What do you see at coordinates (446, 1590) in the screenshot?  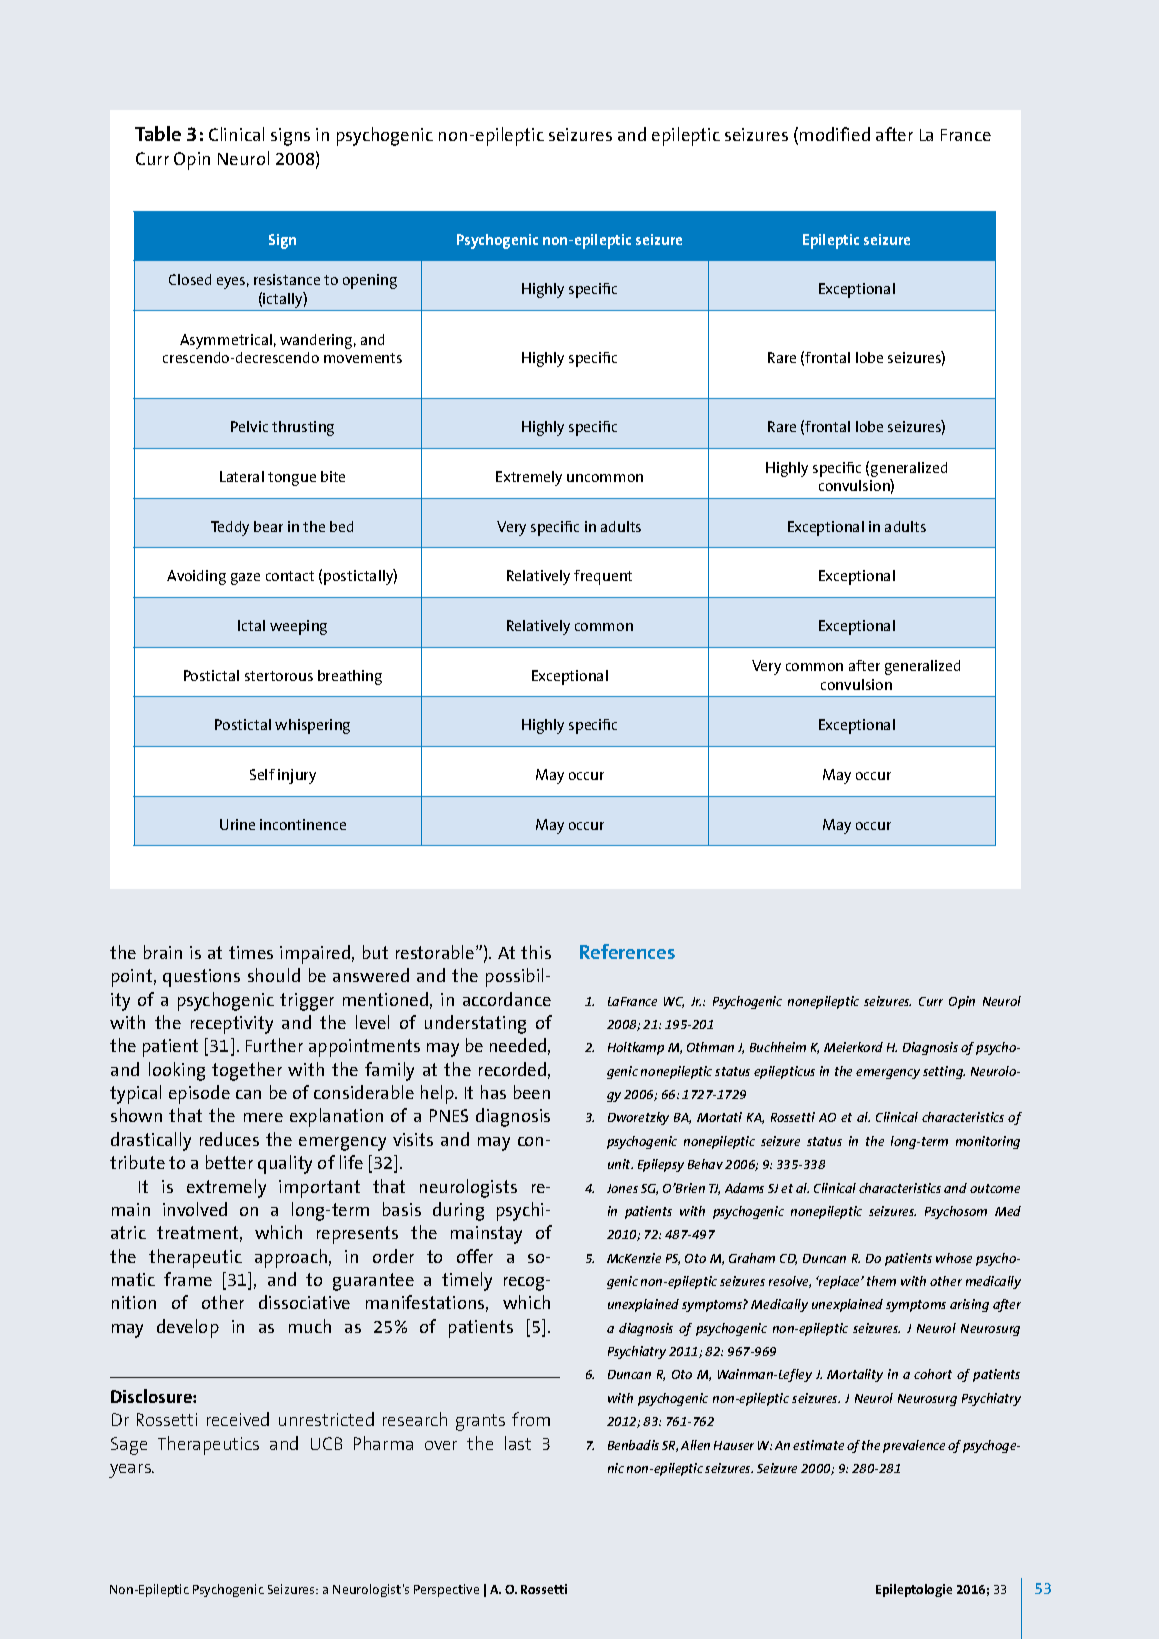 I see `Perspective` at bounding box center [446, 1590].
